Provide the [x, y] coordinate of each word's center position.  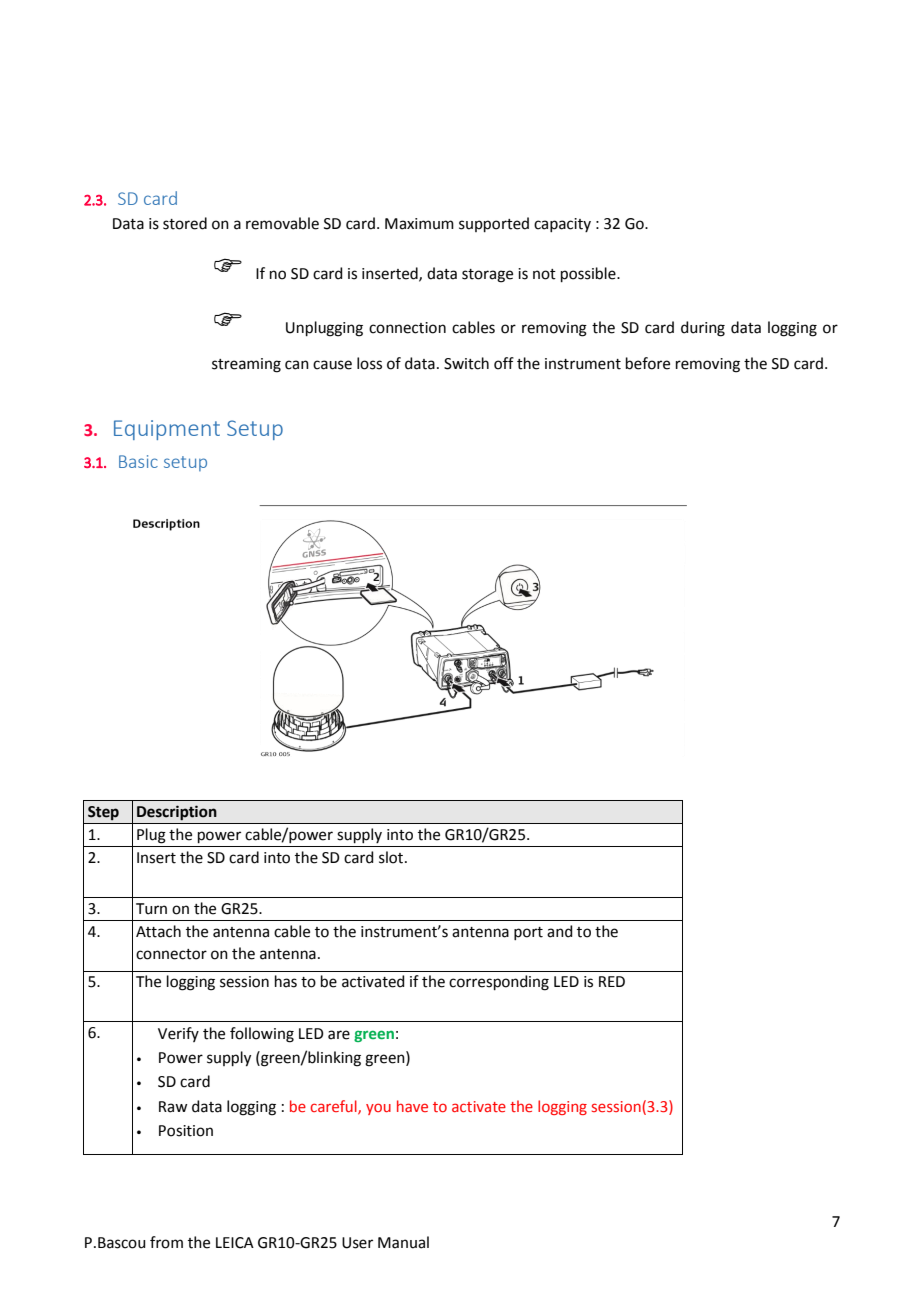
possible [589, 274]
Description [177, 813]
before [648, 363]
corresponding [499, 983]
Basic [138, 461]
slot [392, 857]
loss [369, 363]
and [560, 931]
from [166, 1242]
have [412, 1106]
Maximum [419, 224]
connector [171, 954]
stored [185, 223]
